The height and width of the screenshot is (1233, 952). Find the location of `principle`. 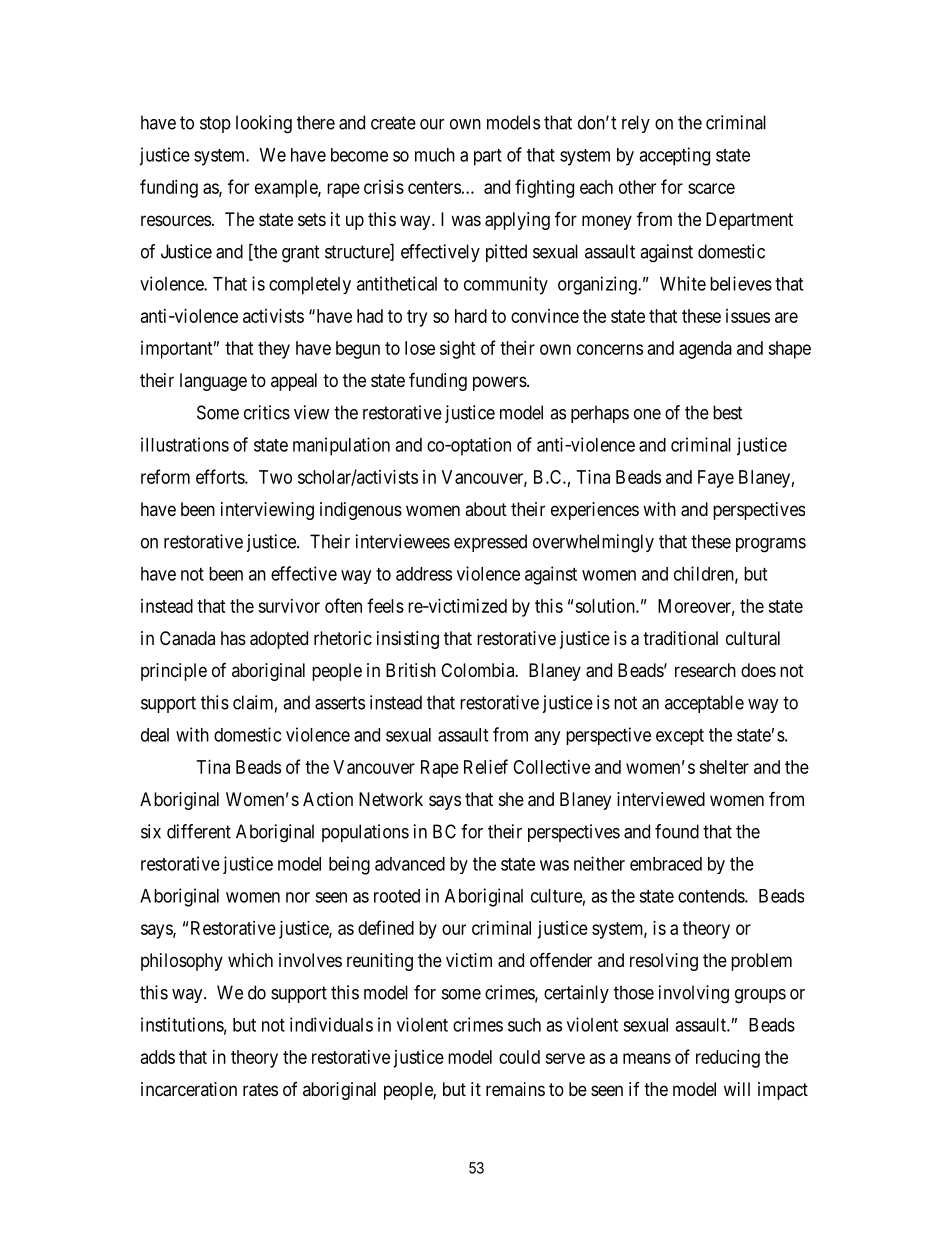

principle is located at coordinates (174, 672).
